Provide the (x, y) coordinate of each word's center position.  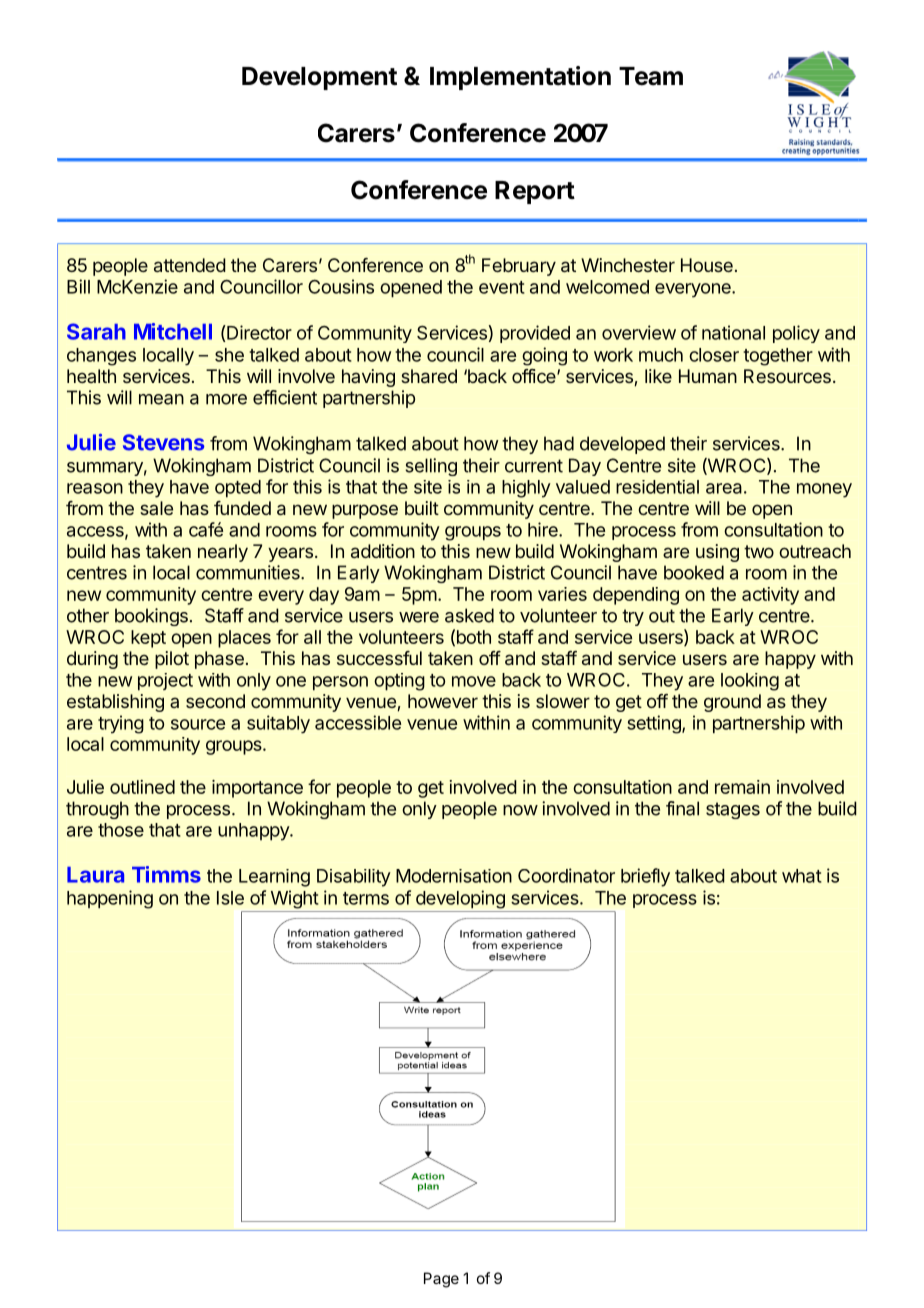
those (121, 830)
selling (431, 467)
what (802, 876)
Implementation (520, 78)
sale (156, 508)
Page (441, 1280)
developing (460, 899)
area (724, 488)
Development (319, 78)
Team (651, 76)
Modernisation (454, 876)
